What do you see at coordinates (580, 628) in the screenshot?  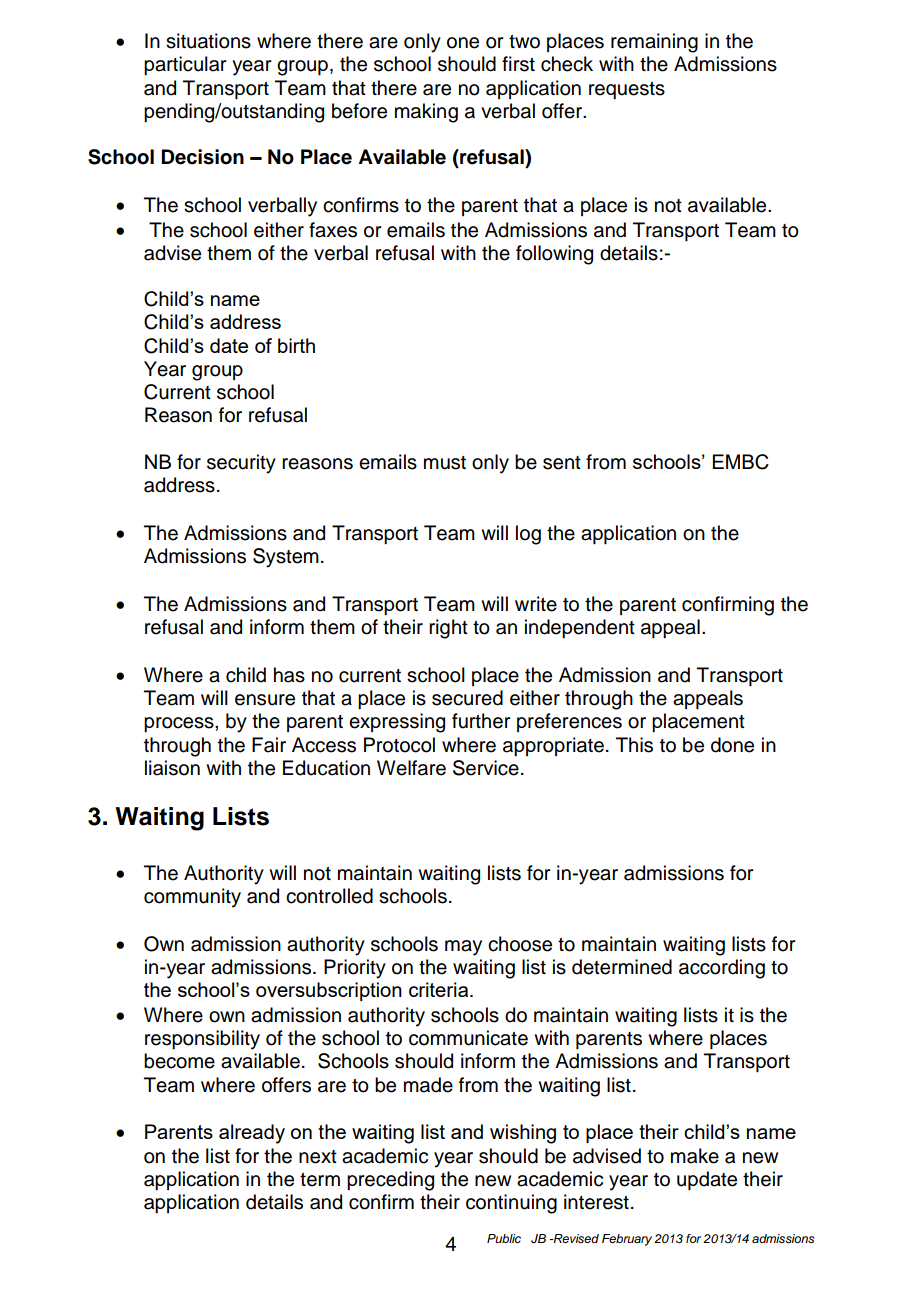 I see `independent` at bounding box center [580, 628].
